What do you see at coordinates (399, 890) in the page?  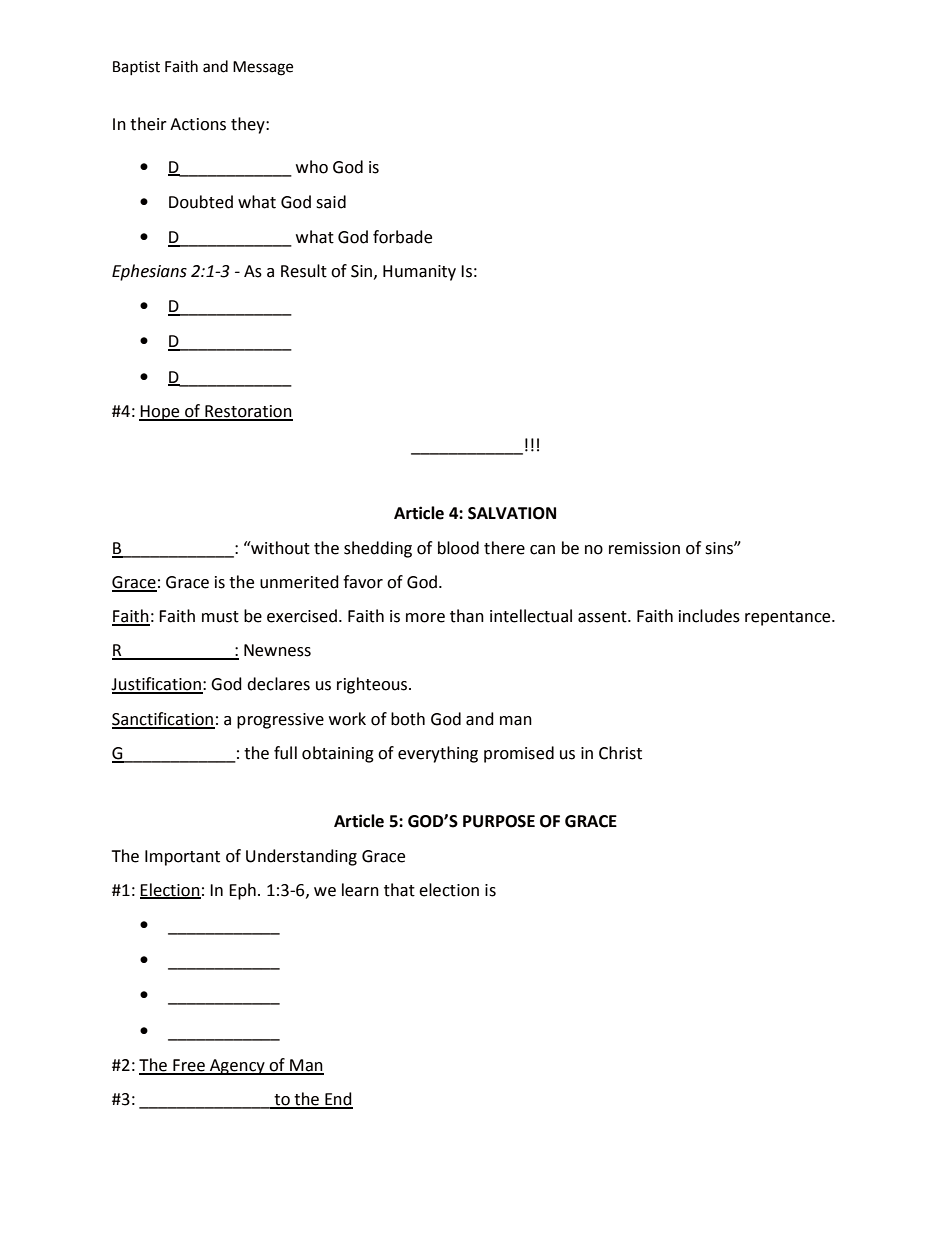 I see `that` at bounding box center [399, 890].
